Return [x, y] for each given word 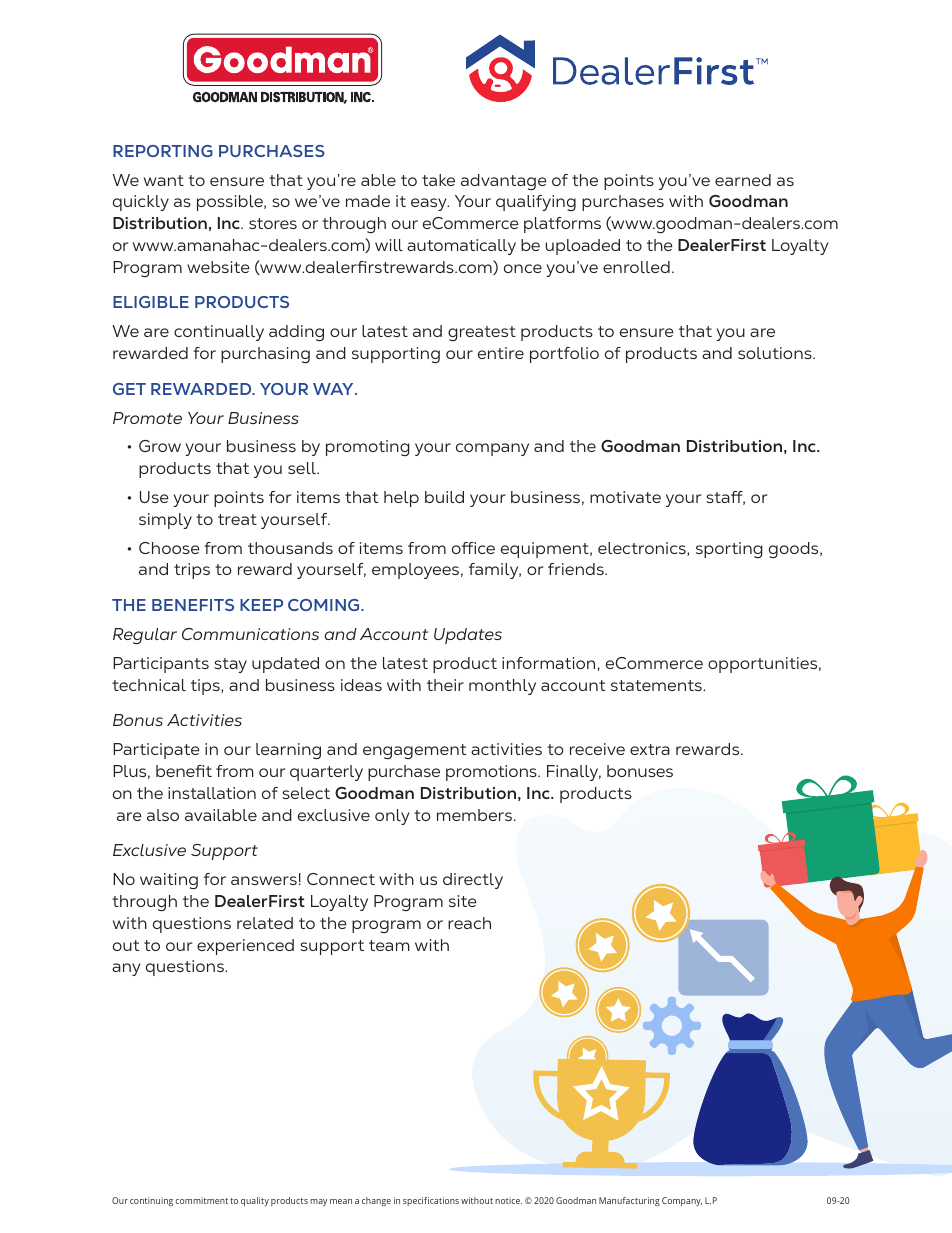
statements [657, 685]
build [444, 497]
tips [206, 687]
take [438, 180]
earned [743, 180]
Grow [160, 446]
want [164, 180]
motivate [625, 497]
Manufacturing [629, 1201]
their [445, 685]
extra [650, 749]
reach [469, 923]
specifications [431, 1201]
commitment [201, 1200]
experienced [245, 947]
